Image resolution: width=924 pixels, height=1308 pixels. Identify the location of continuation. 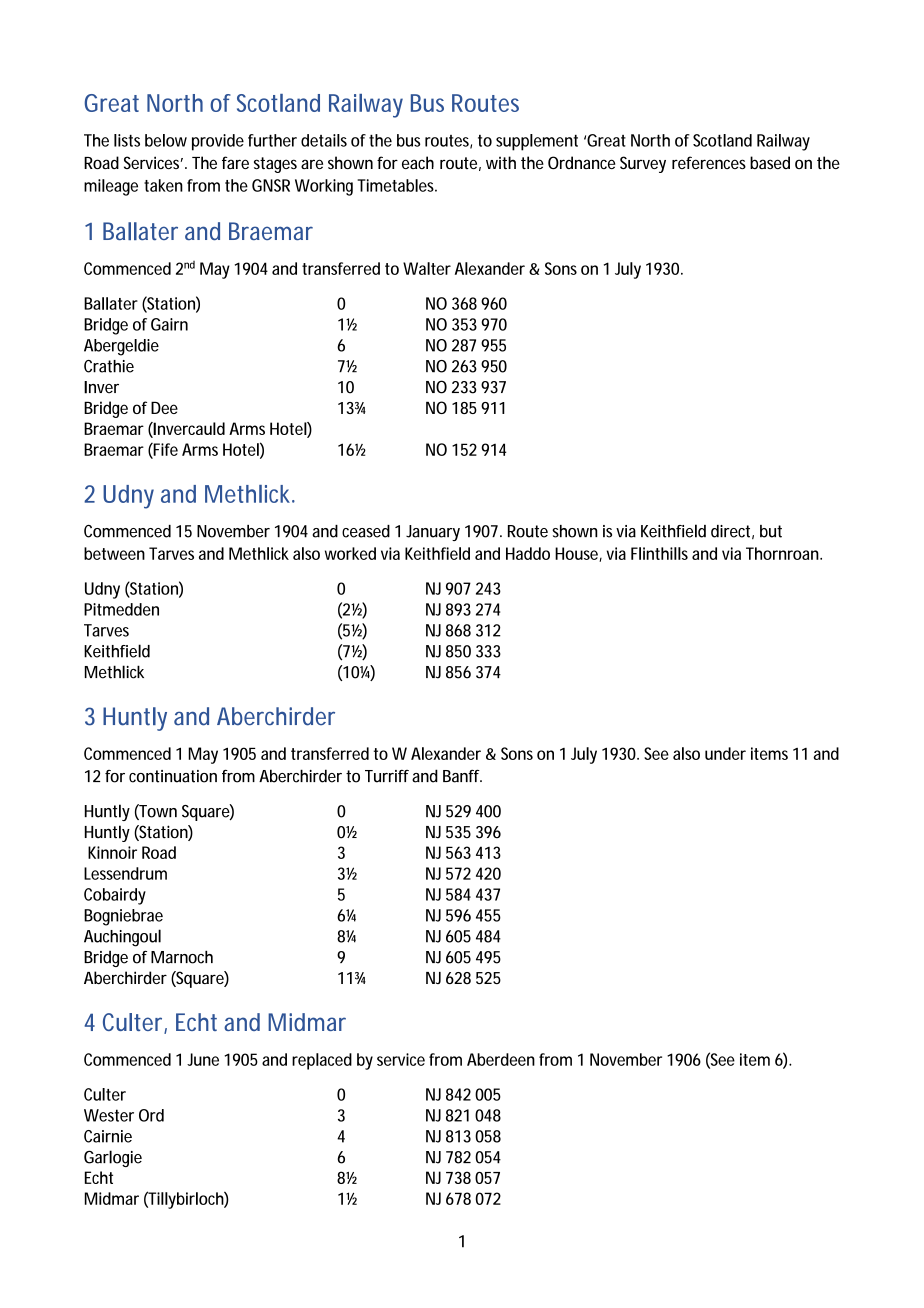
(173, 776).
